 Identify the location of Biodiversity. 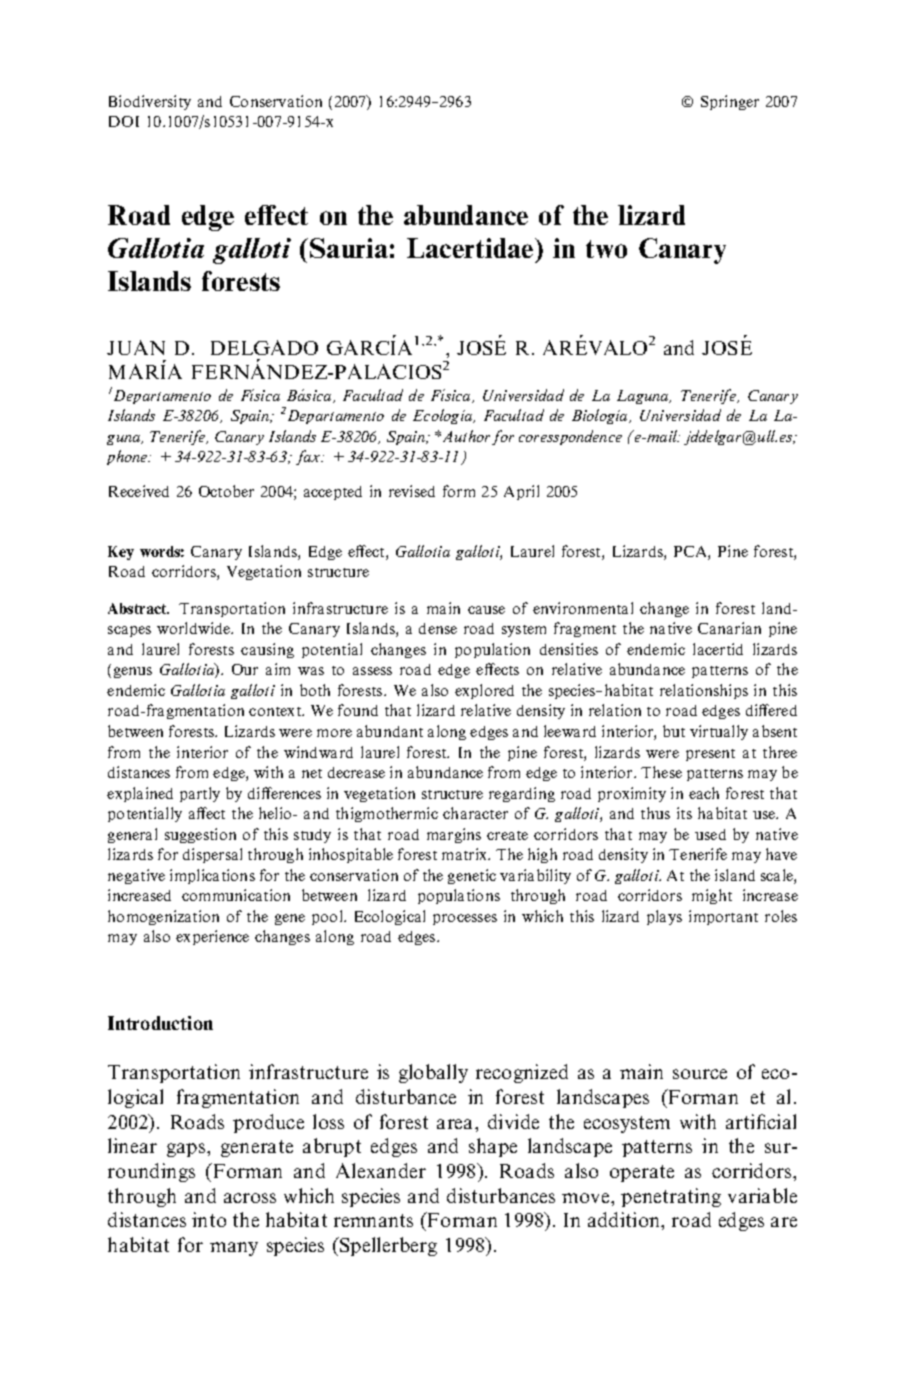
(150, 102).
